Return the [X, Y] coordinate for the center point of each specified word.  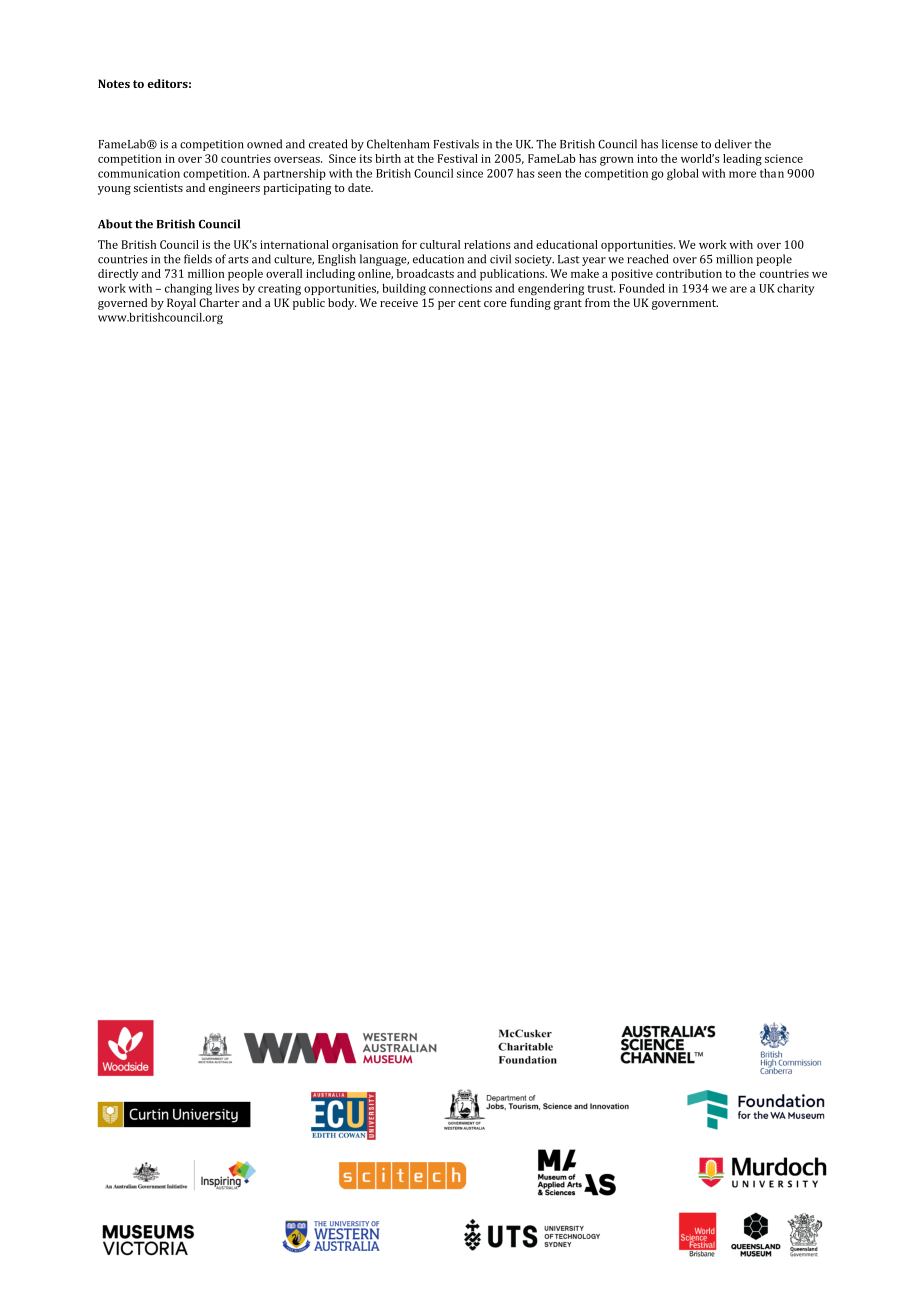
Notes [114, 83]
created [328, 144]
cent [469, 303]
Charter [219, 302]
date [360, 187]
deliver [733, 144]
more [742, 174]
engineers [234, 189]
